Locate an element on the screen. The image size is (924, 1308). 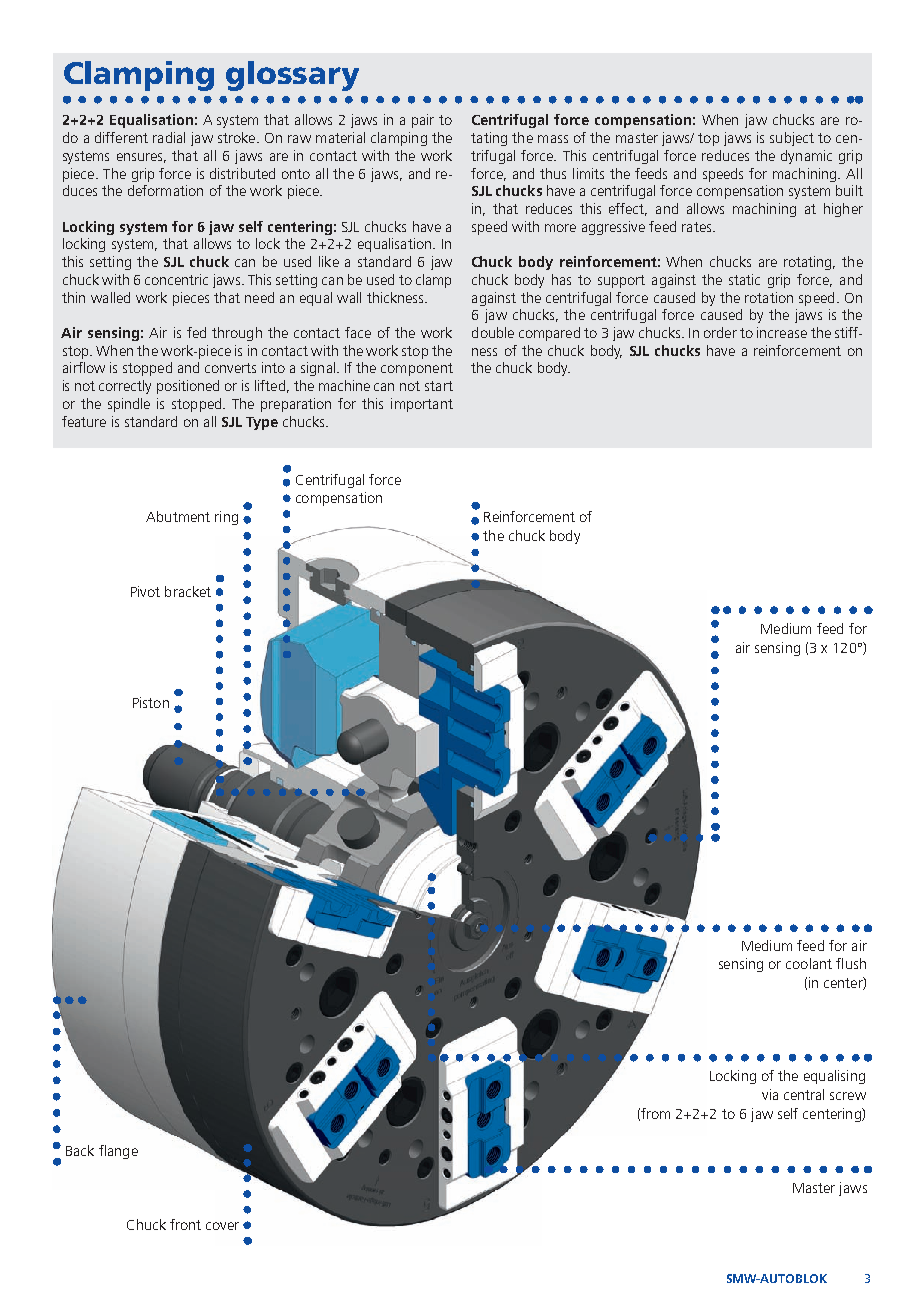
cover is located at coordinates (222, 1226).
